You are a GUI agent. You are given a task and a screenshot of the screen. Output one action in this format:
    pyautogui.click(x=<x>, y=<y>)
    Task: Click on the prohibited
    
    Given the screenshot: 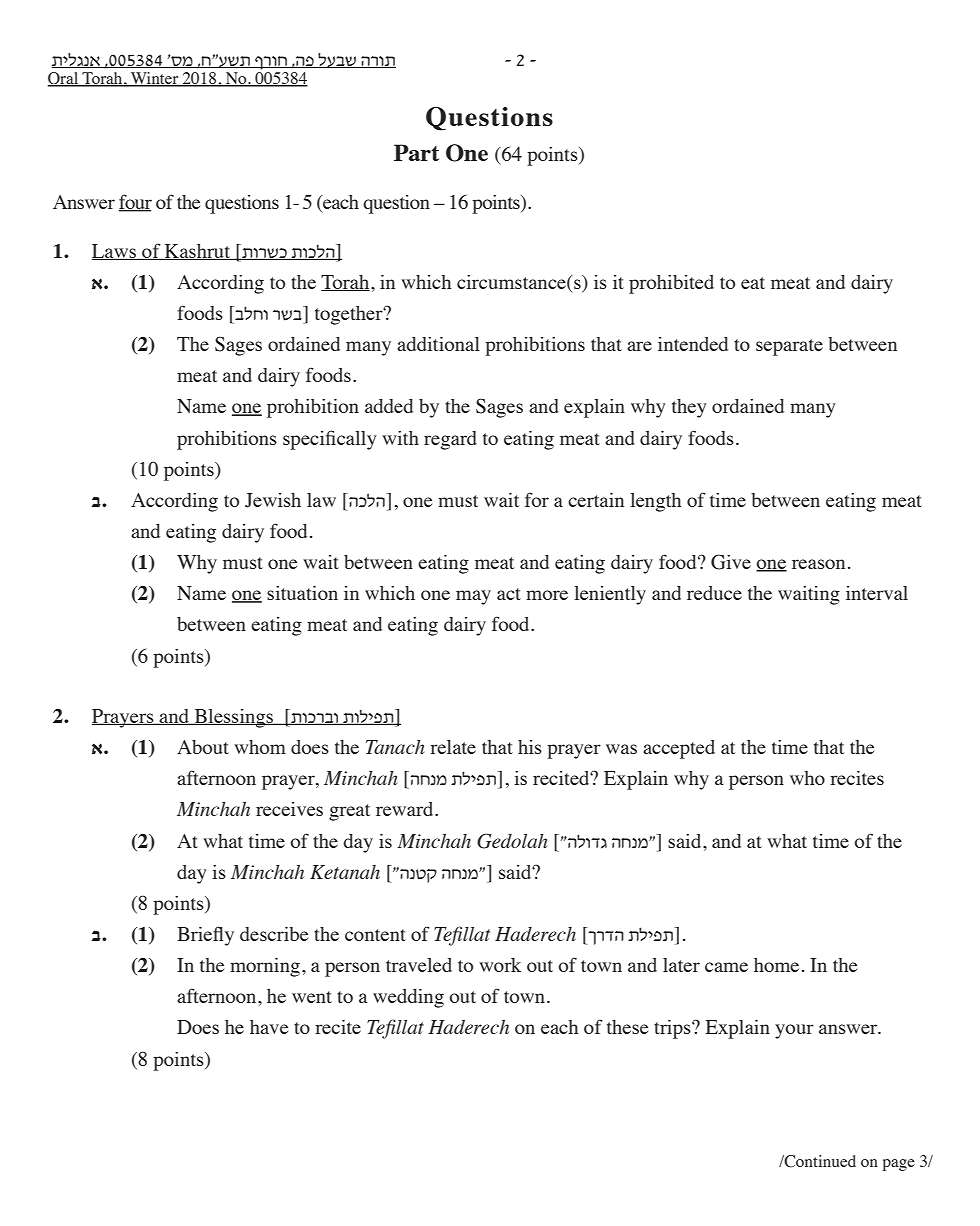 What is the action you would take?
    pyautogui.click(x=671, y=284)
